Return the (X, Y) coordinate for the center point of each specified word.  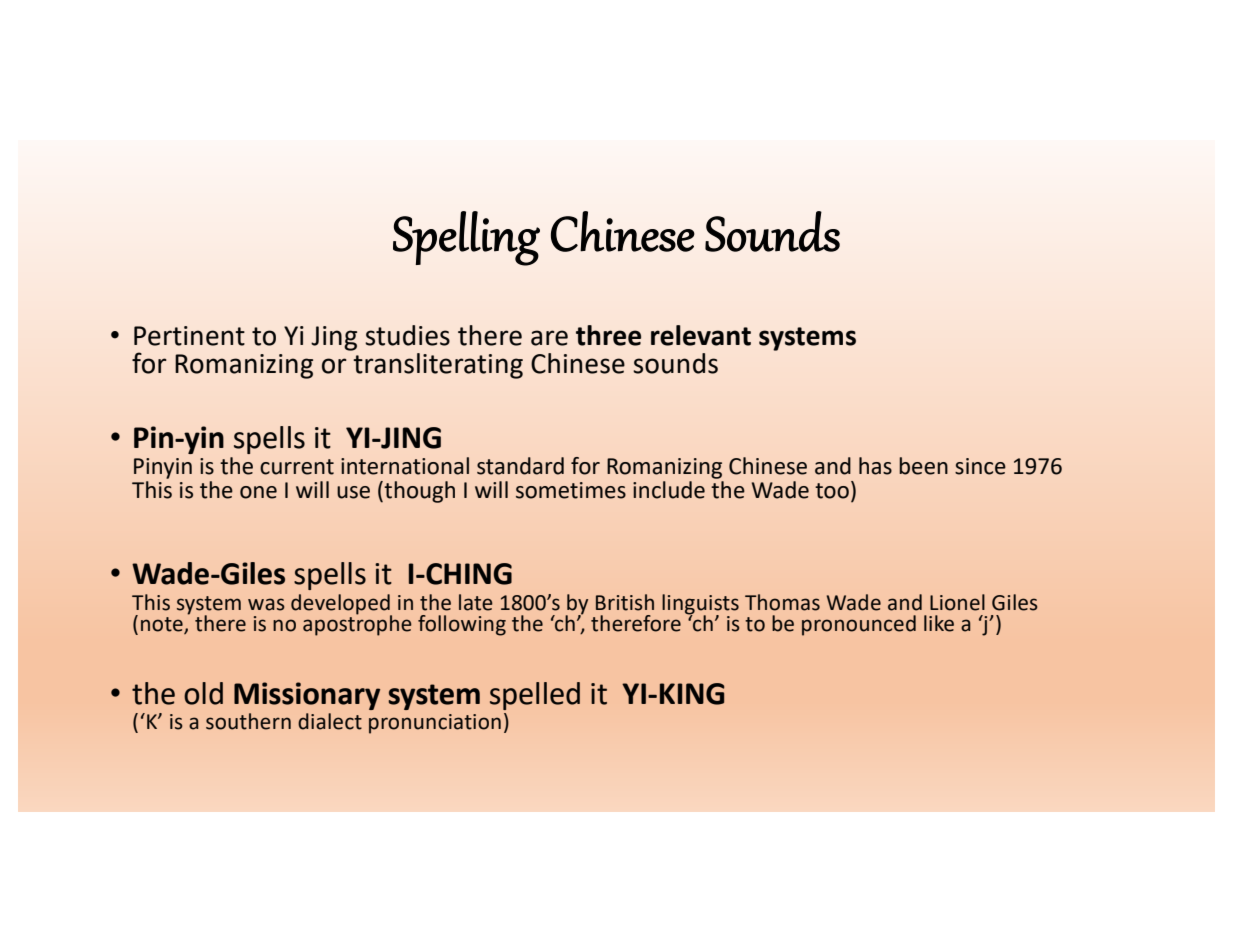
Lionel (957, 602)
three (608, 335)
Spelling (466, 238)
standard (520, 466)
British (625, 602)
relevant (701, 335)
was (266, 604)
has (875, 466)
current (297, 467)
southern (248, 721)
